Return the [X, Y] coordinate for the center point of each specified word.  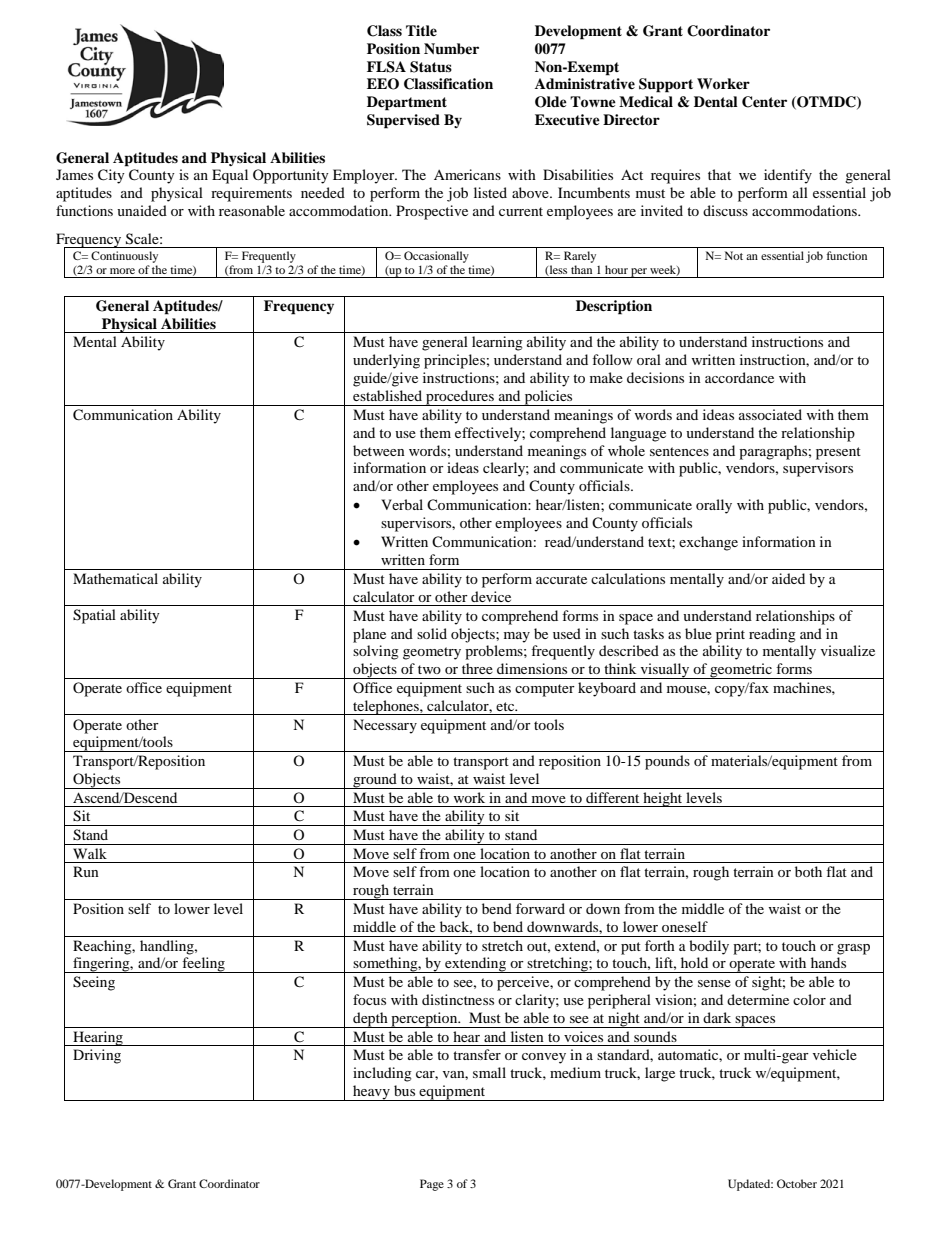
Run [86, 871]
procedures [460, 398]
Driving [97, 1056]
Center [764, 102]
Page [432, 1185]
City [111, 176]
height [663, 799]
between [379, 450]
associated [770, 414]
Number [451, 49]
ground [375, 781]
